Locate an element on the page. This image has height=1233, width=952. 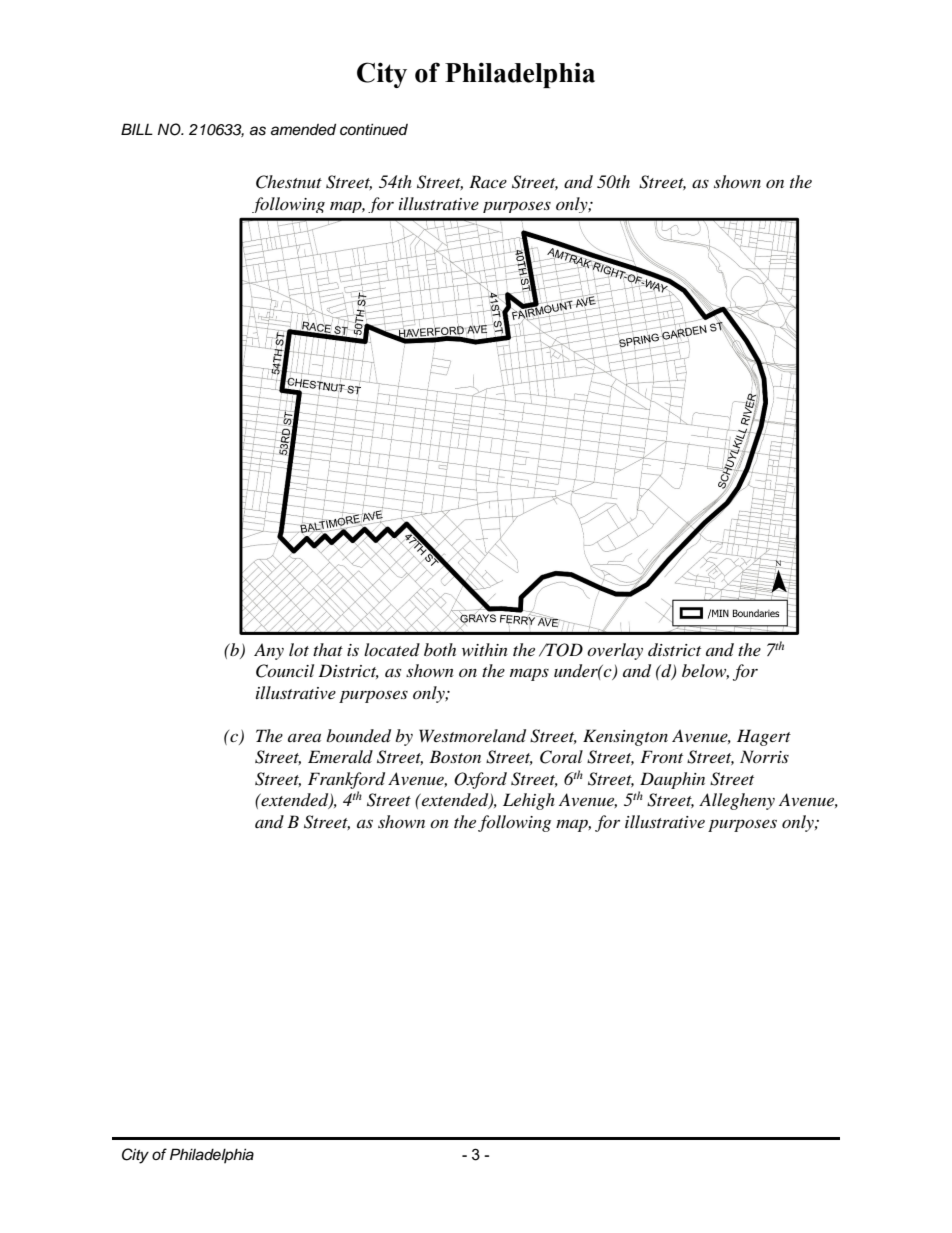
located is located at coordinates (392, 649).
